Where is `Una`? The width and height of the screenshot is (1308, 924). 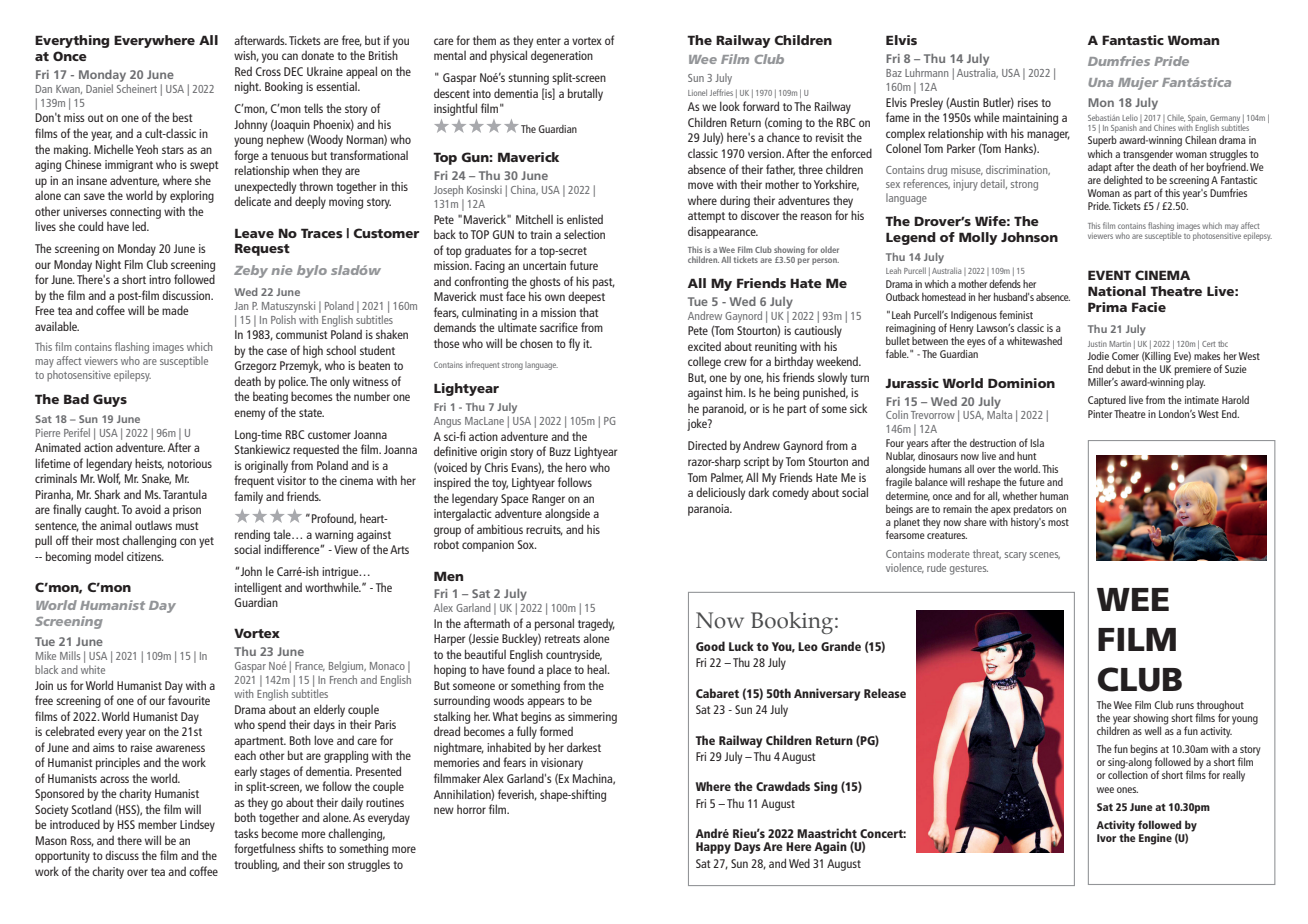 Una is located at coordinates (1101, 82).
